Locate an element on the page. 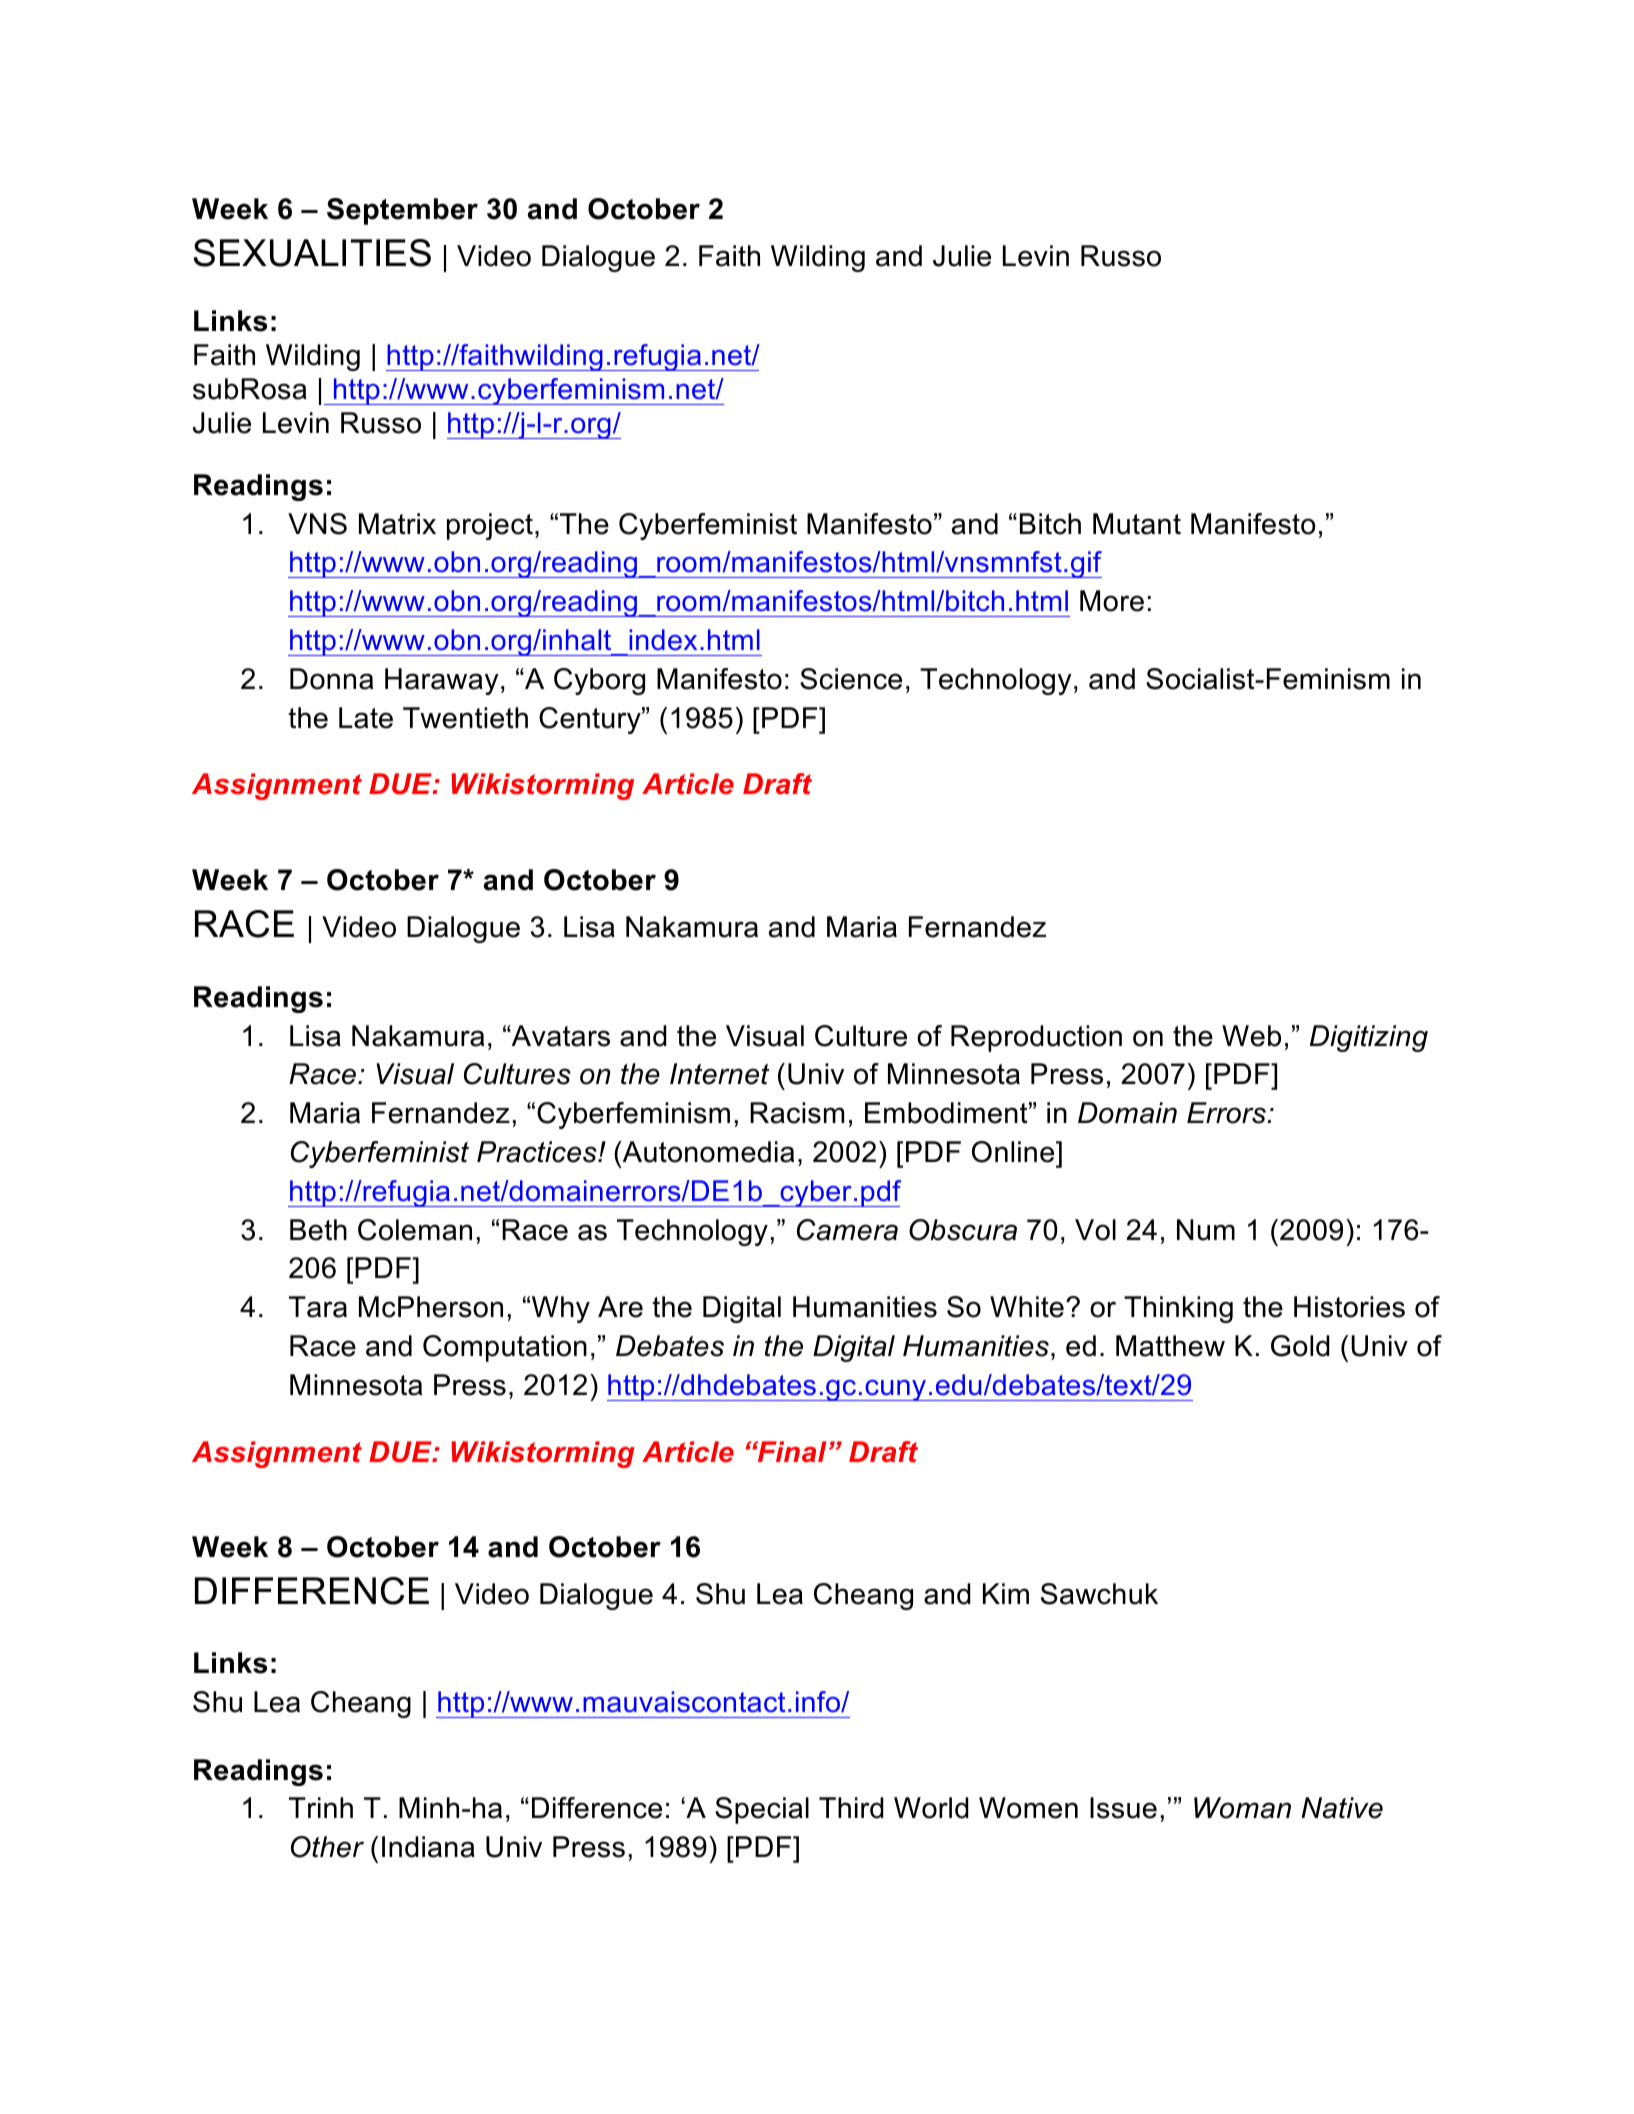  Indiana is located at coordinates (428, 1847).
